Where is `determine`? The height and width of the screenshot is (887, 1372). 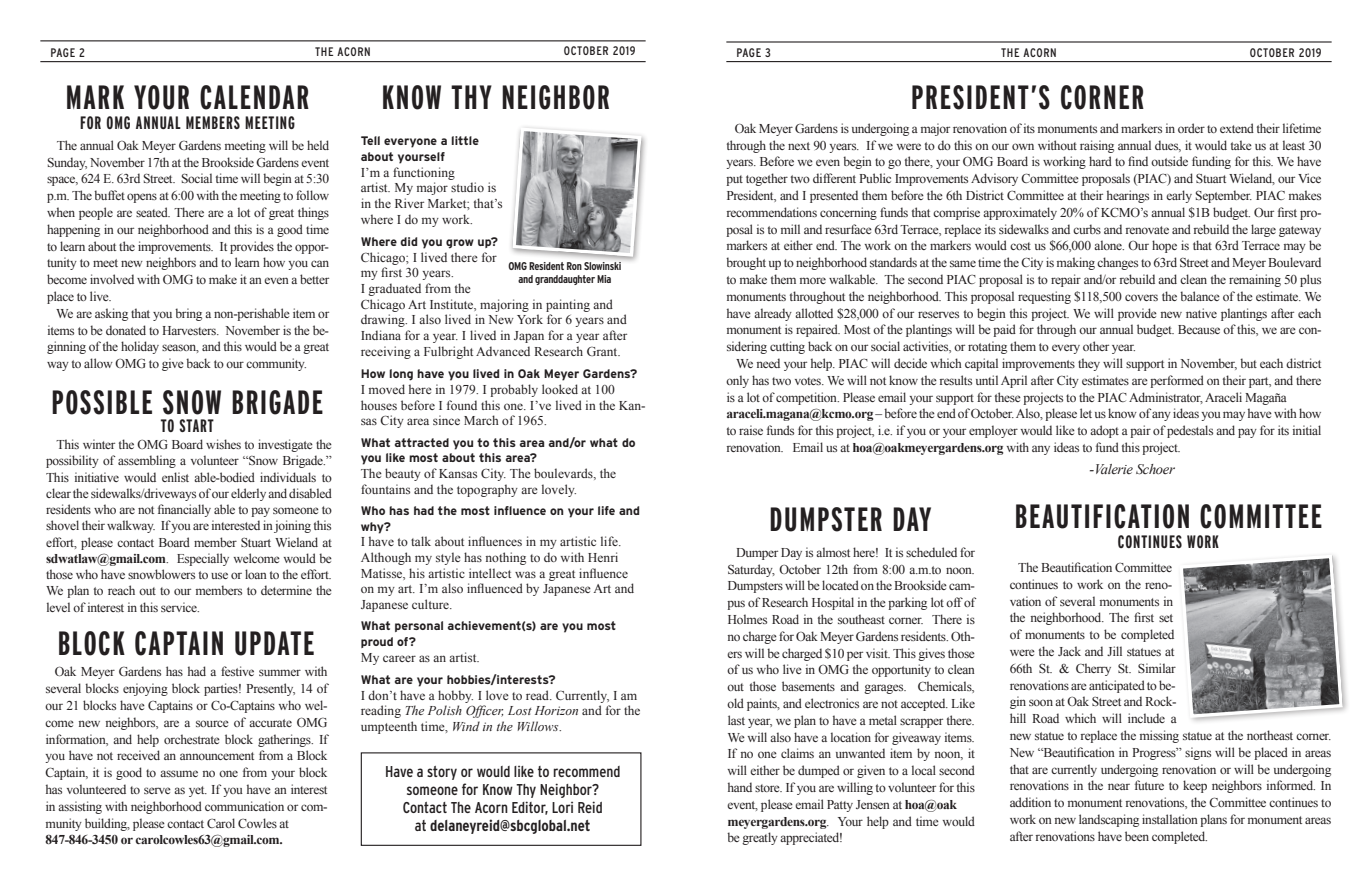
determine is located at coordinates (286, 590).
